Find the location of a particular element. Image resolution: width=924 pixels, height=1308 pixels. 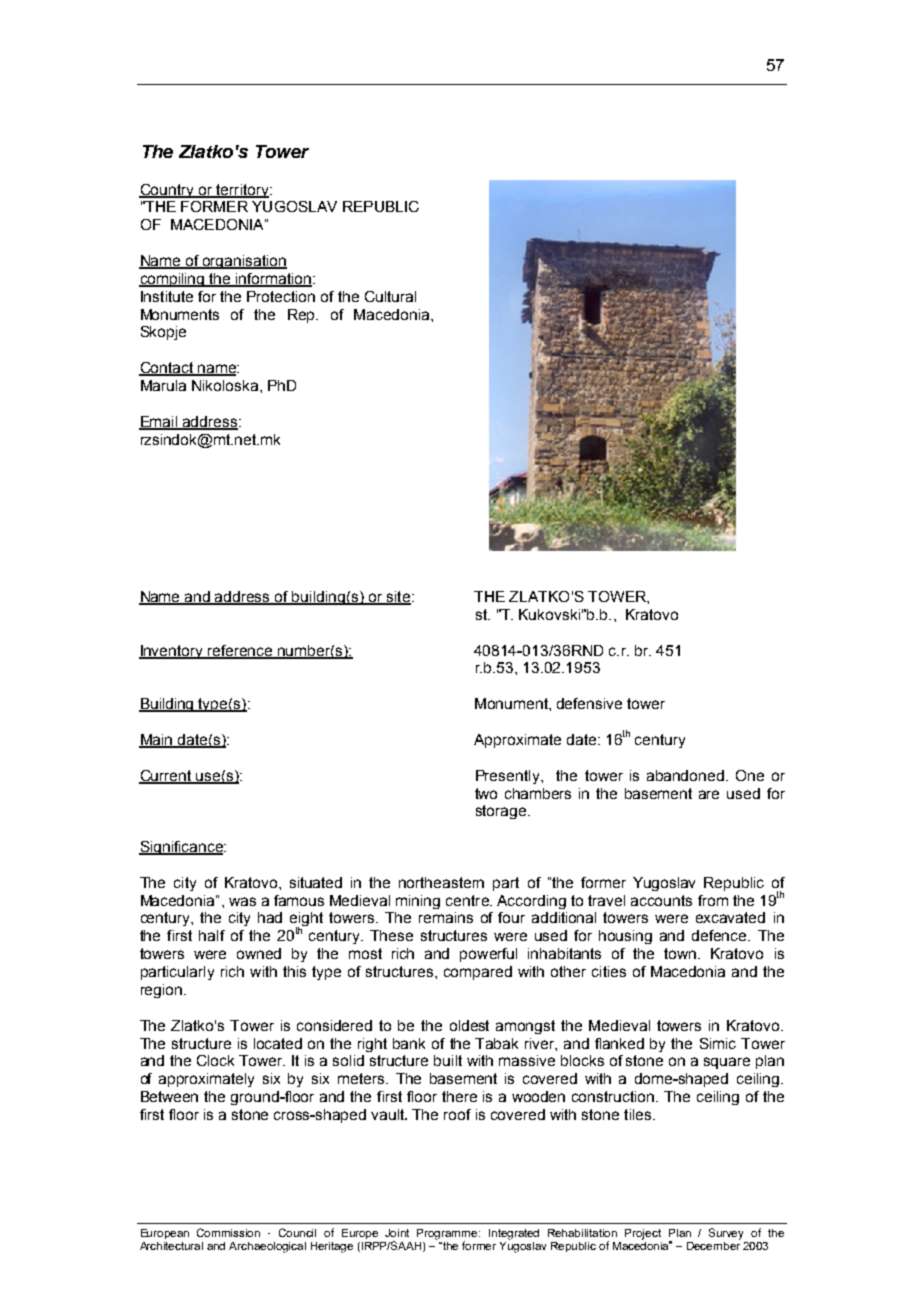

town is located at coordinates (681, 953).
